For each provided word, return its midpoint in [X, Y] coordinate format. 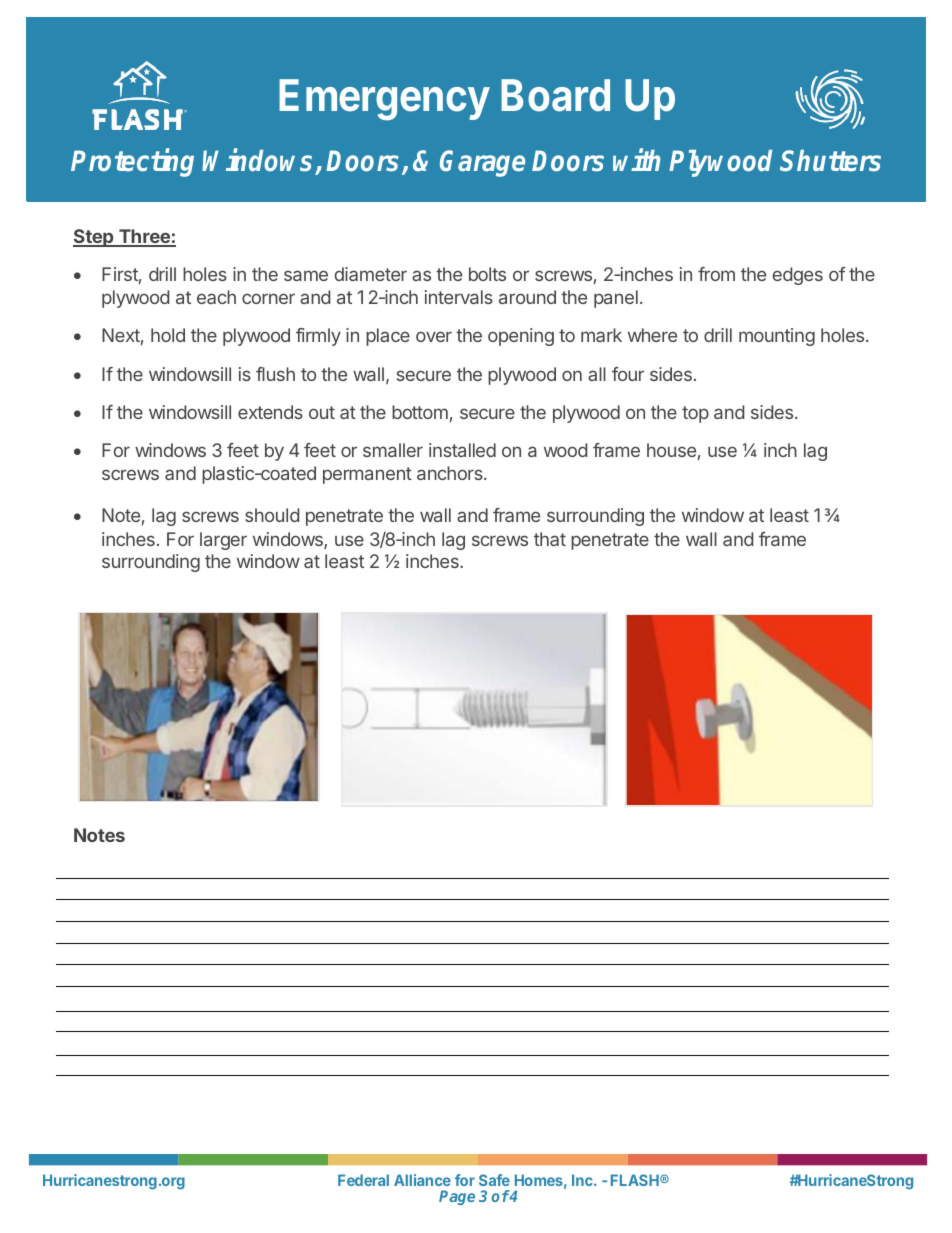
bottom [420, 412]
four [628, 374]
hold [168, 335]
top [695, 414]
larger [223, 541]
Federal [363, 1180]
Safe [494, 1180]
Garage [482, 163]
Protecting [132, 163]
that [550, 539]
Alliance [422, 1180]
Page [457, 1197]
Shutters [830, 161]
